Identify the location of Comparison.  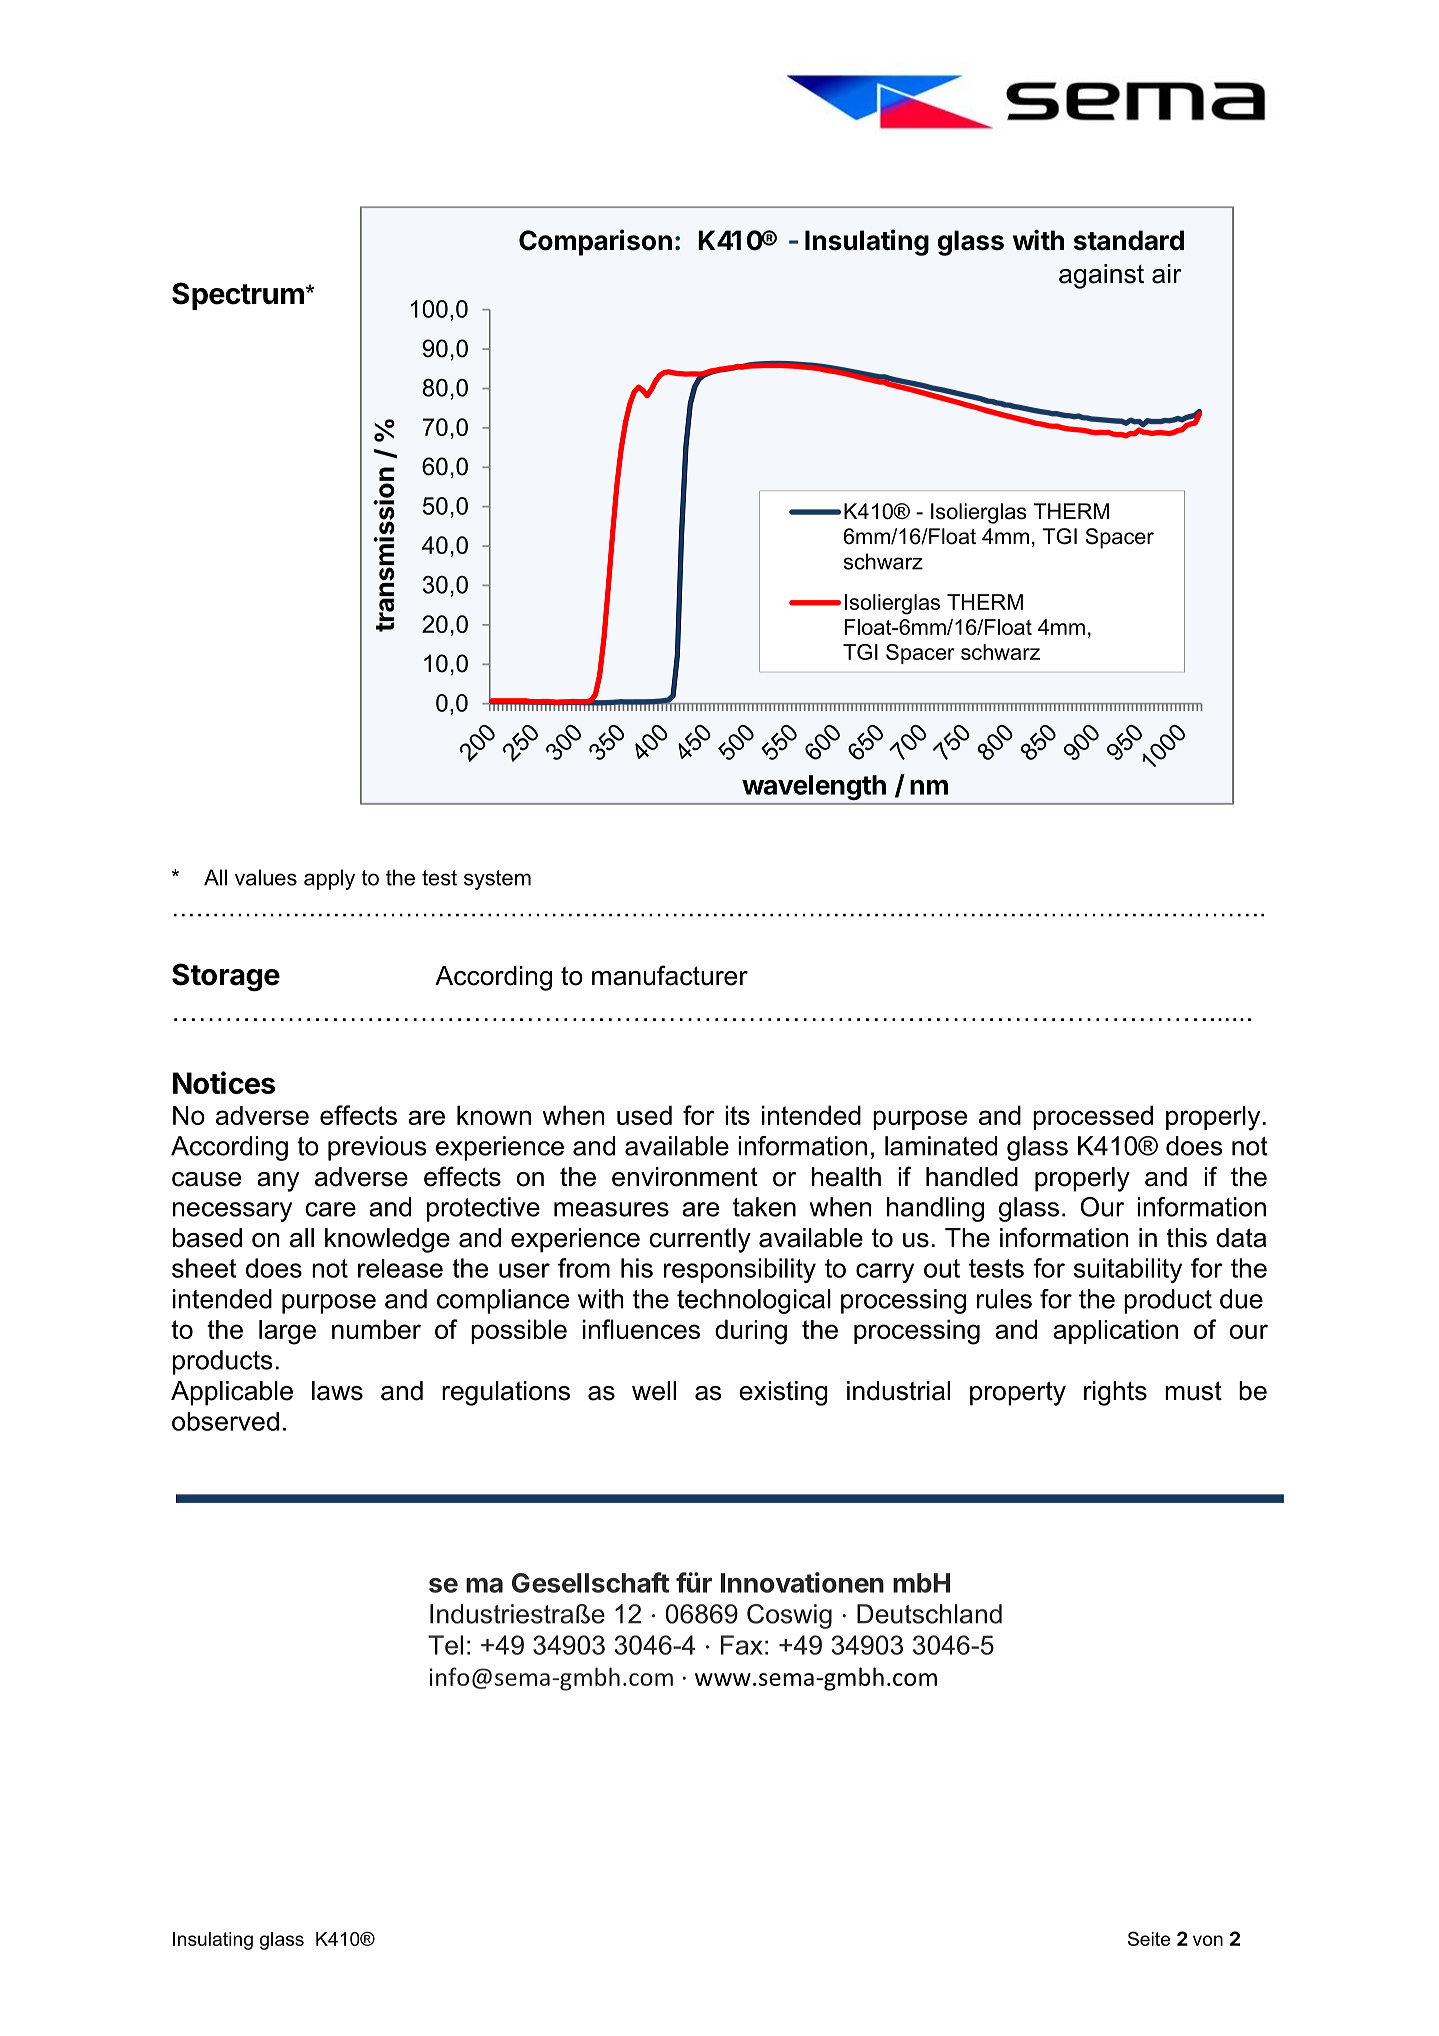
(595, 242).
